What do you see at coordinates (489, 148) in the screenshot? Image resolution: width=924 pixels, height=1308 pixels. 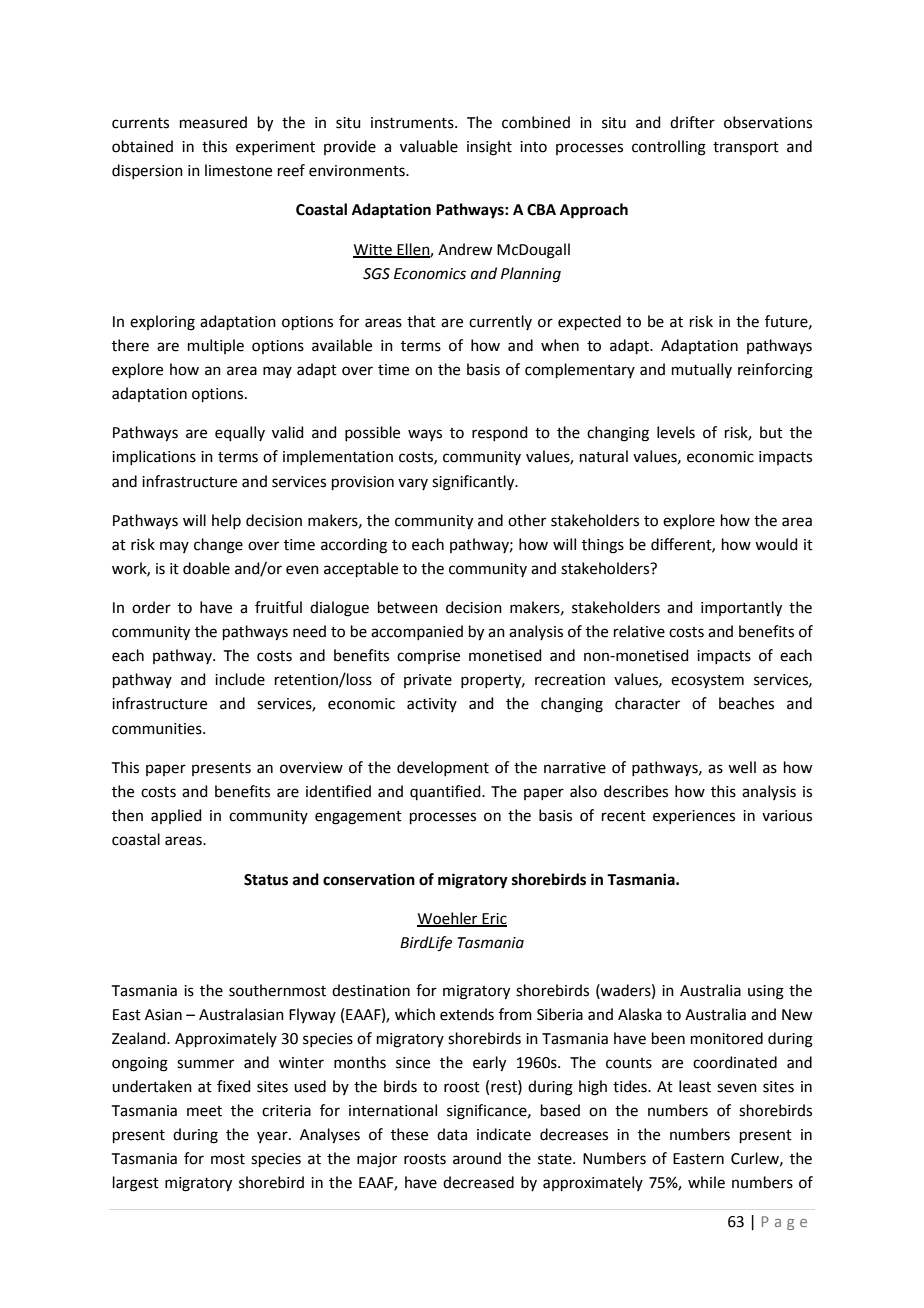 I see `insight` at bounding box center [489, 148].
